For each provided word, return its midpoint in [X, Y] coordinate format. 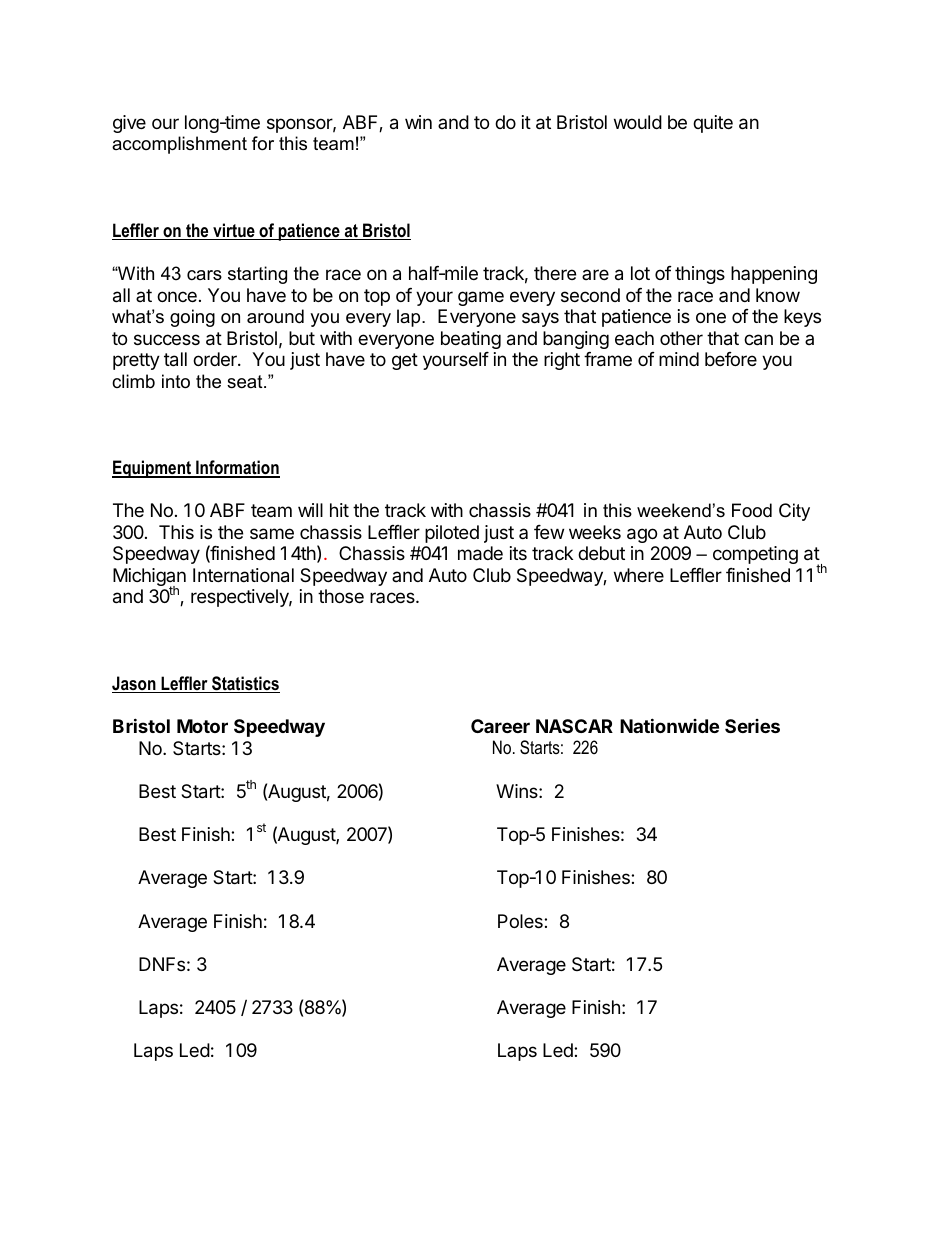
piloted [452, 534]
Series [752, 726]
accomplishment [179, 145]
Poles [521, 921]
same [272, 534]
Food [752, 510]
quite [713, 124]
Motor [202, 726]
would [638, 122]
